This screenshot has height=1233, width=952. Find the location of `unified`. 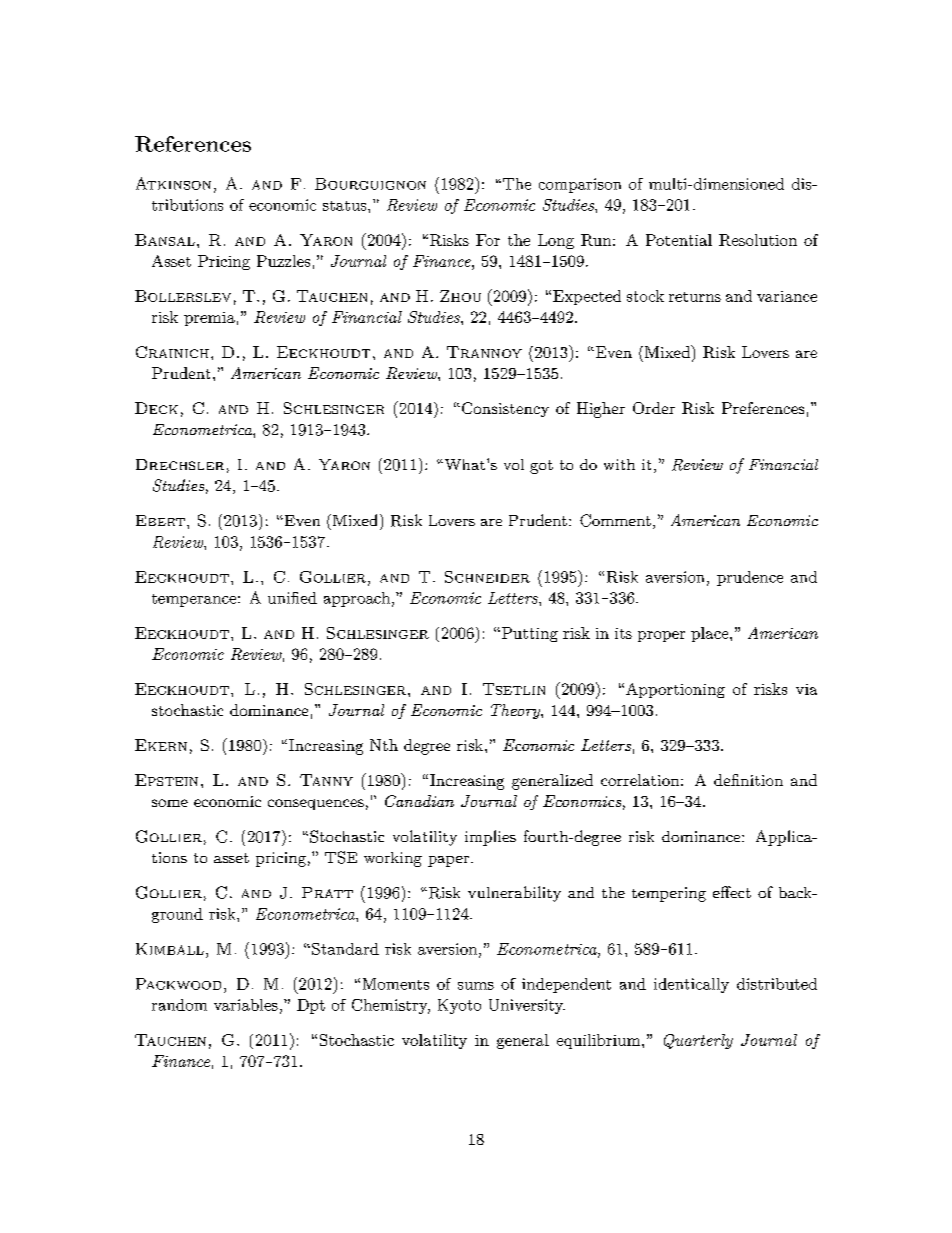

unified is located at coordinates (292, 598).
